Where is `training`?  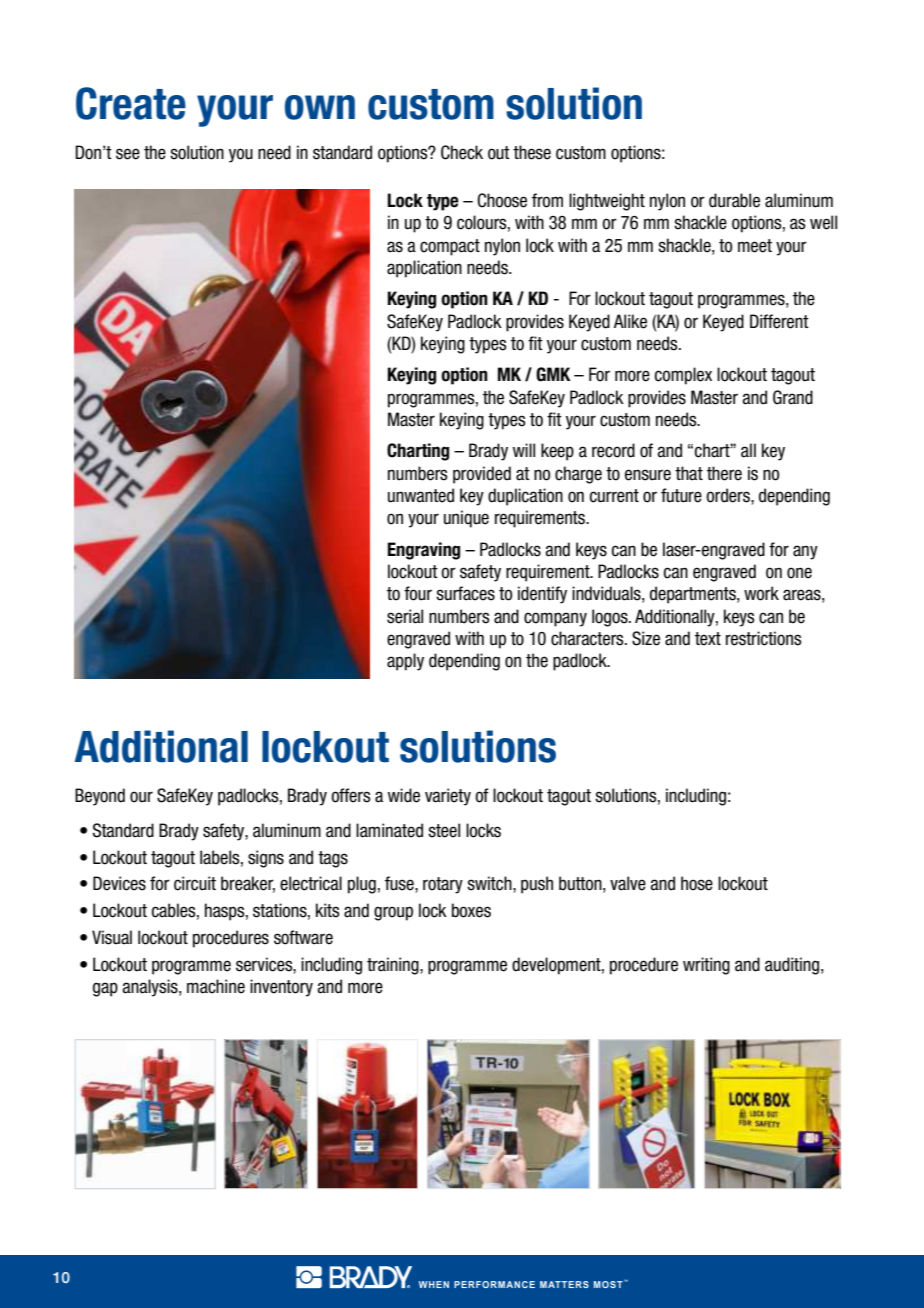 training is located at coordinates (394, 966).
